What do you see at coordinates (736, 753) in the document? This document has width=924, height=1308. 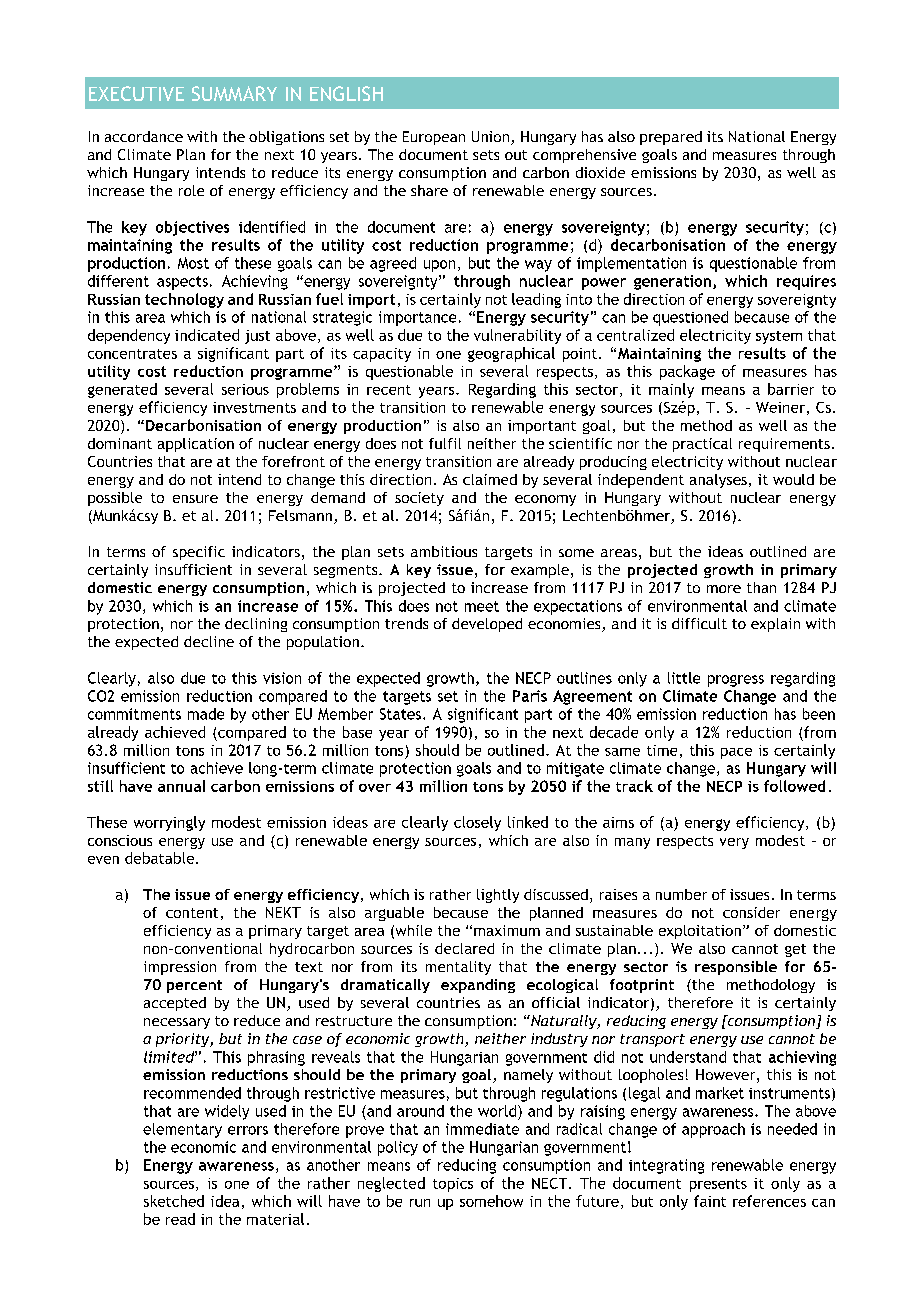 I see `pace` at bounding box center [736, 753].
